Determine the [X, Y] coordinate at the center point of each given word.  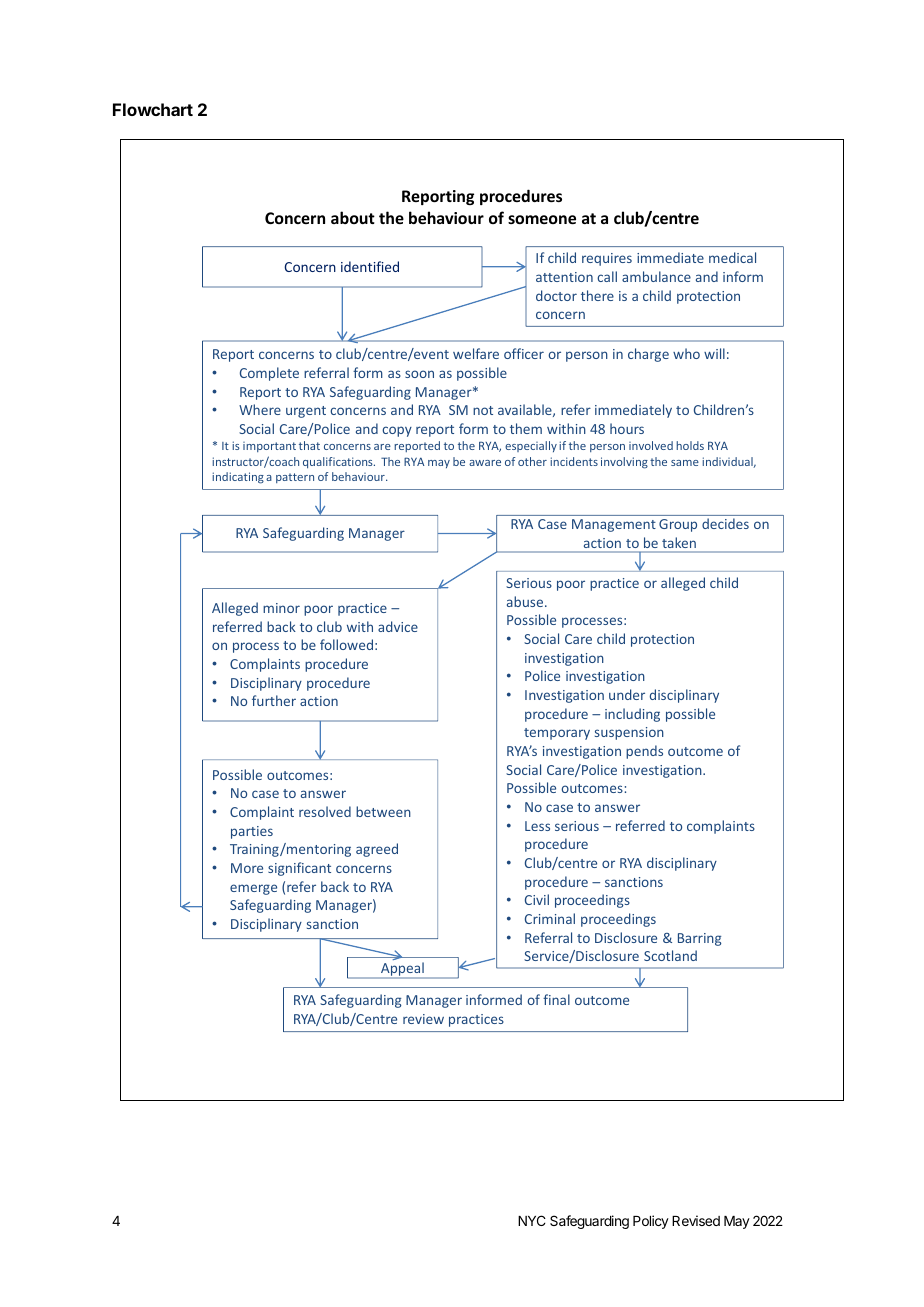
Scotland [670, 955]
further [274, 700]
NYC [532, 1220]
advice [398, 626]
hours [627, 428]
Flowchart [153, 109]
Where [260, 409]
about [353, 217]
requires [607, 259]
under [627, 694]
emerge [253, 889]
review [423, 1019]
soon [419, 374]
